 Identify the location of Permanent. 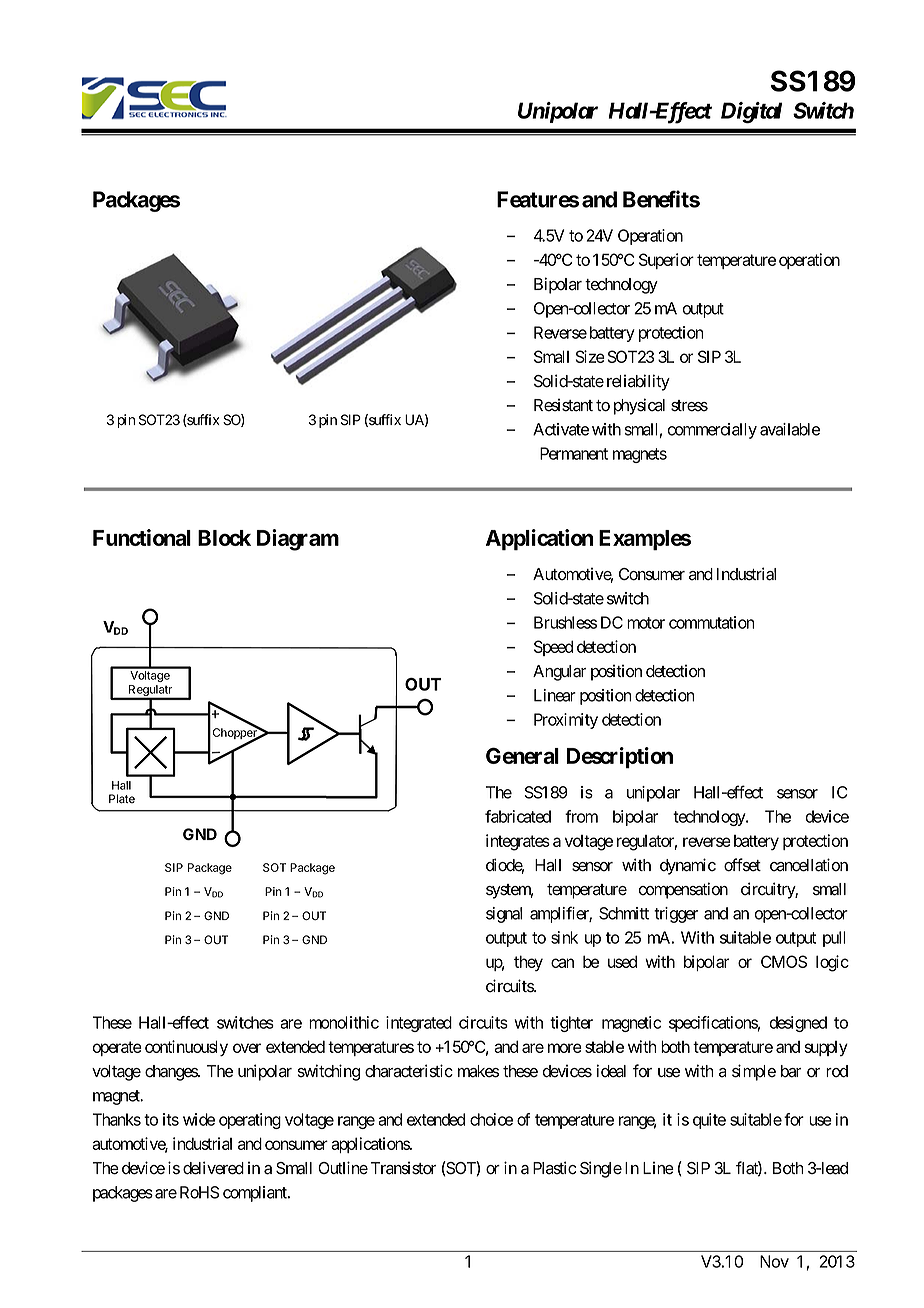
(574, 453).
